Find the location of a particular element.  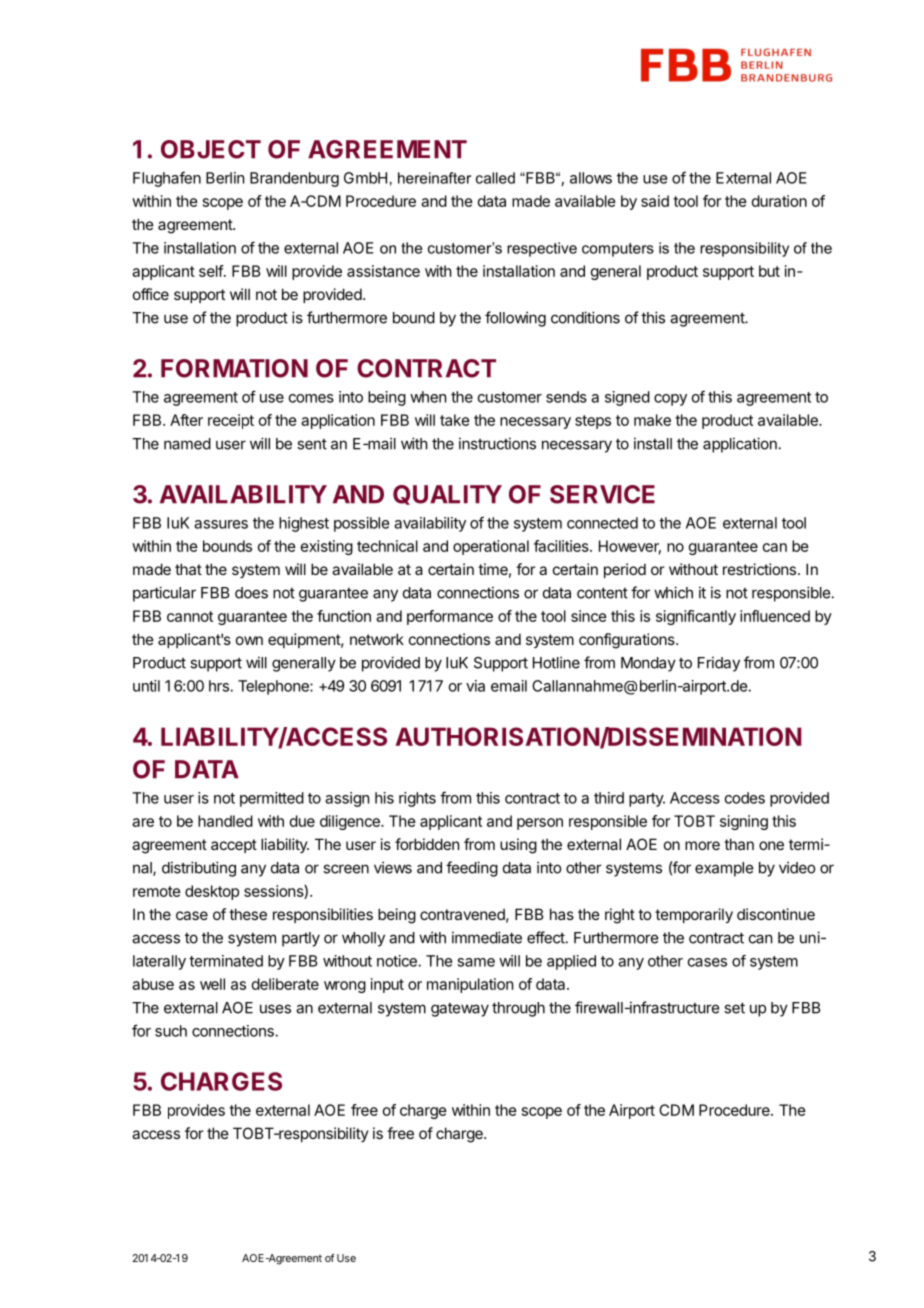

Friday is located at coordinates (719, 664).
